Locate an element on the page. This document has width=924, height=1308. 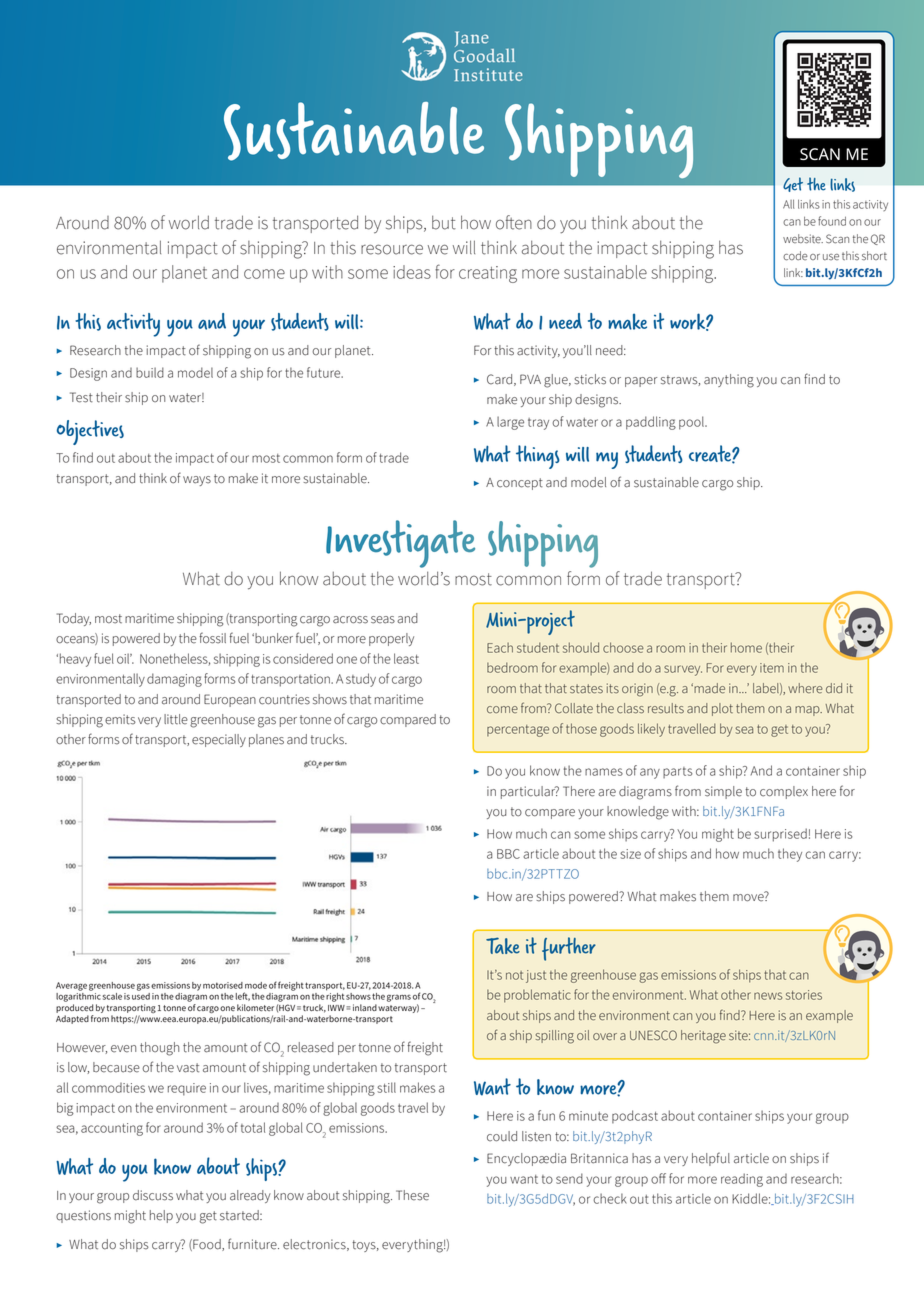
discuss is located at coordinates (153, 1195).
